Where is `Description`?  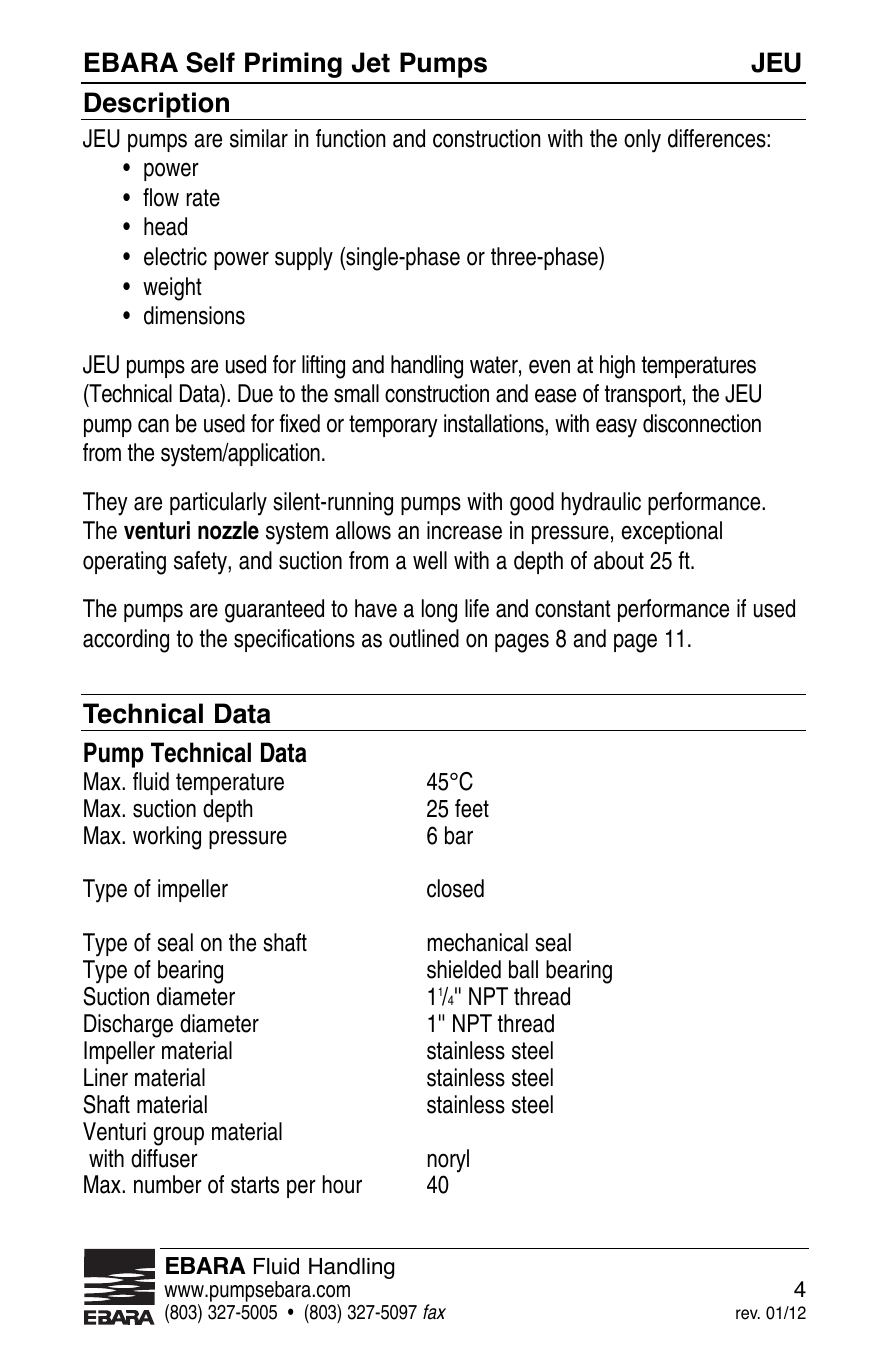
Description is located at coordinates (156, 106).
